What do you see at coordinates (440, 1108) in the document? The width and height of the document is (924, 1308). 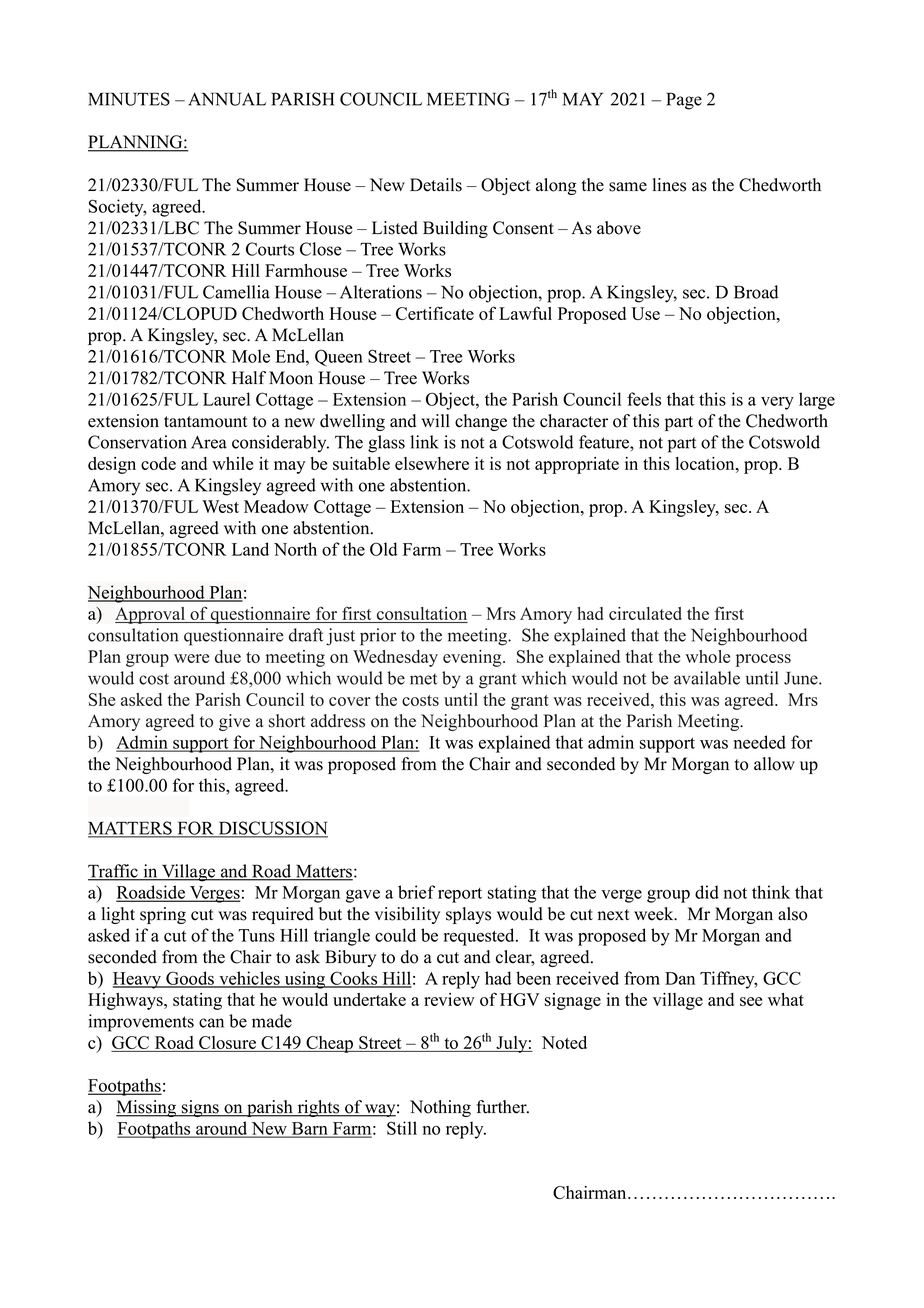 I see `Nothing` at bounding box center [440, 1108].
